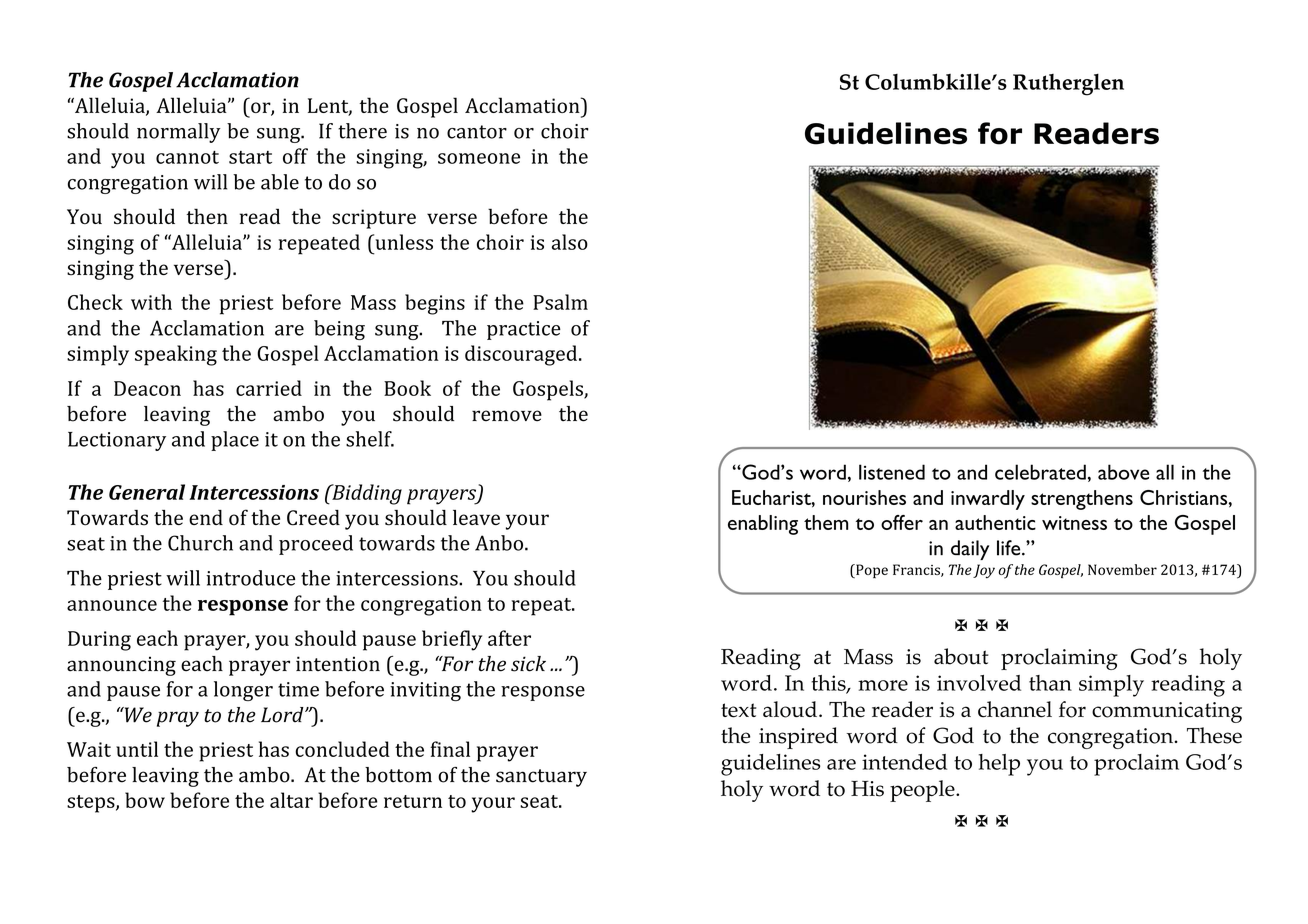 This screenshot has width=1308, height=924. Describe the element at coordinates (570, 242) in the screenshot. I see `also` at that location.
